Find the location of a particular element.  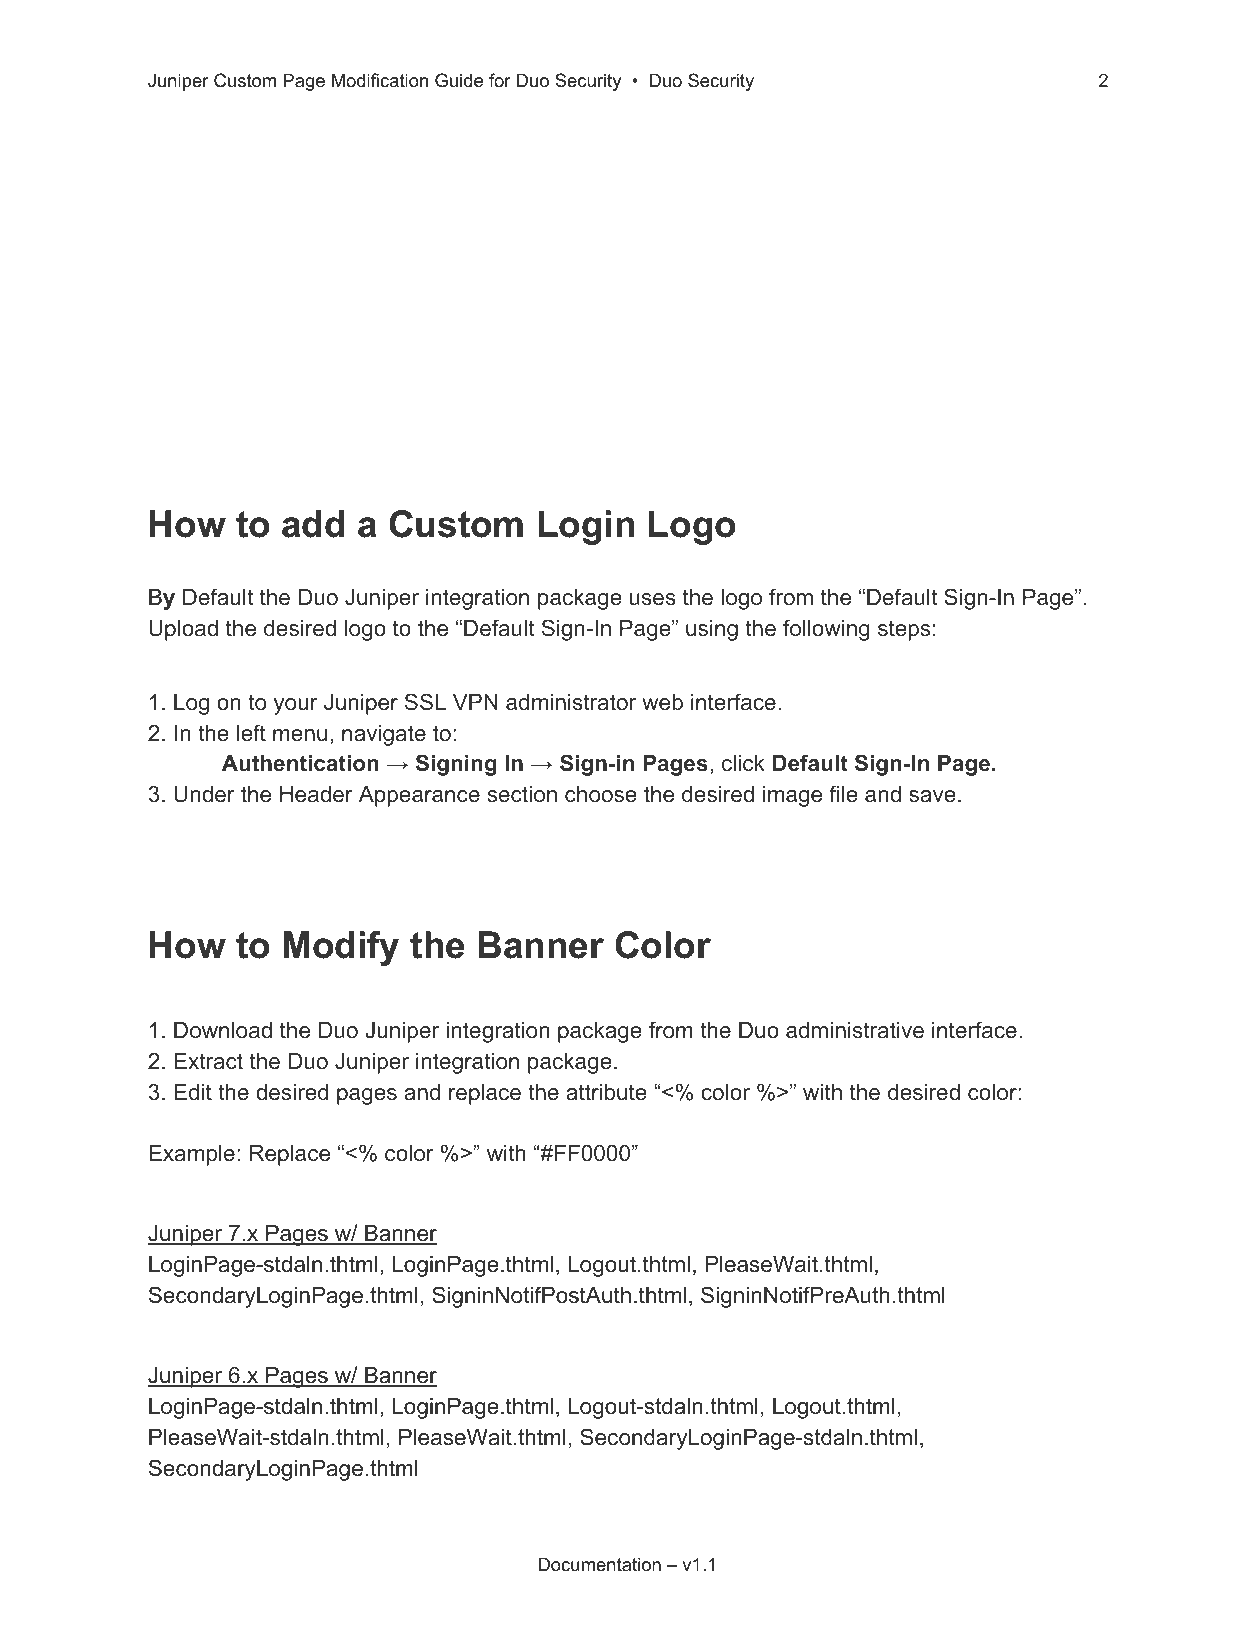

following is located at coordinates (826, 630).
